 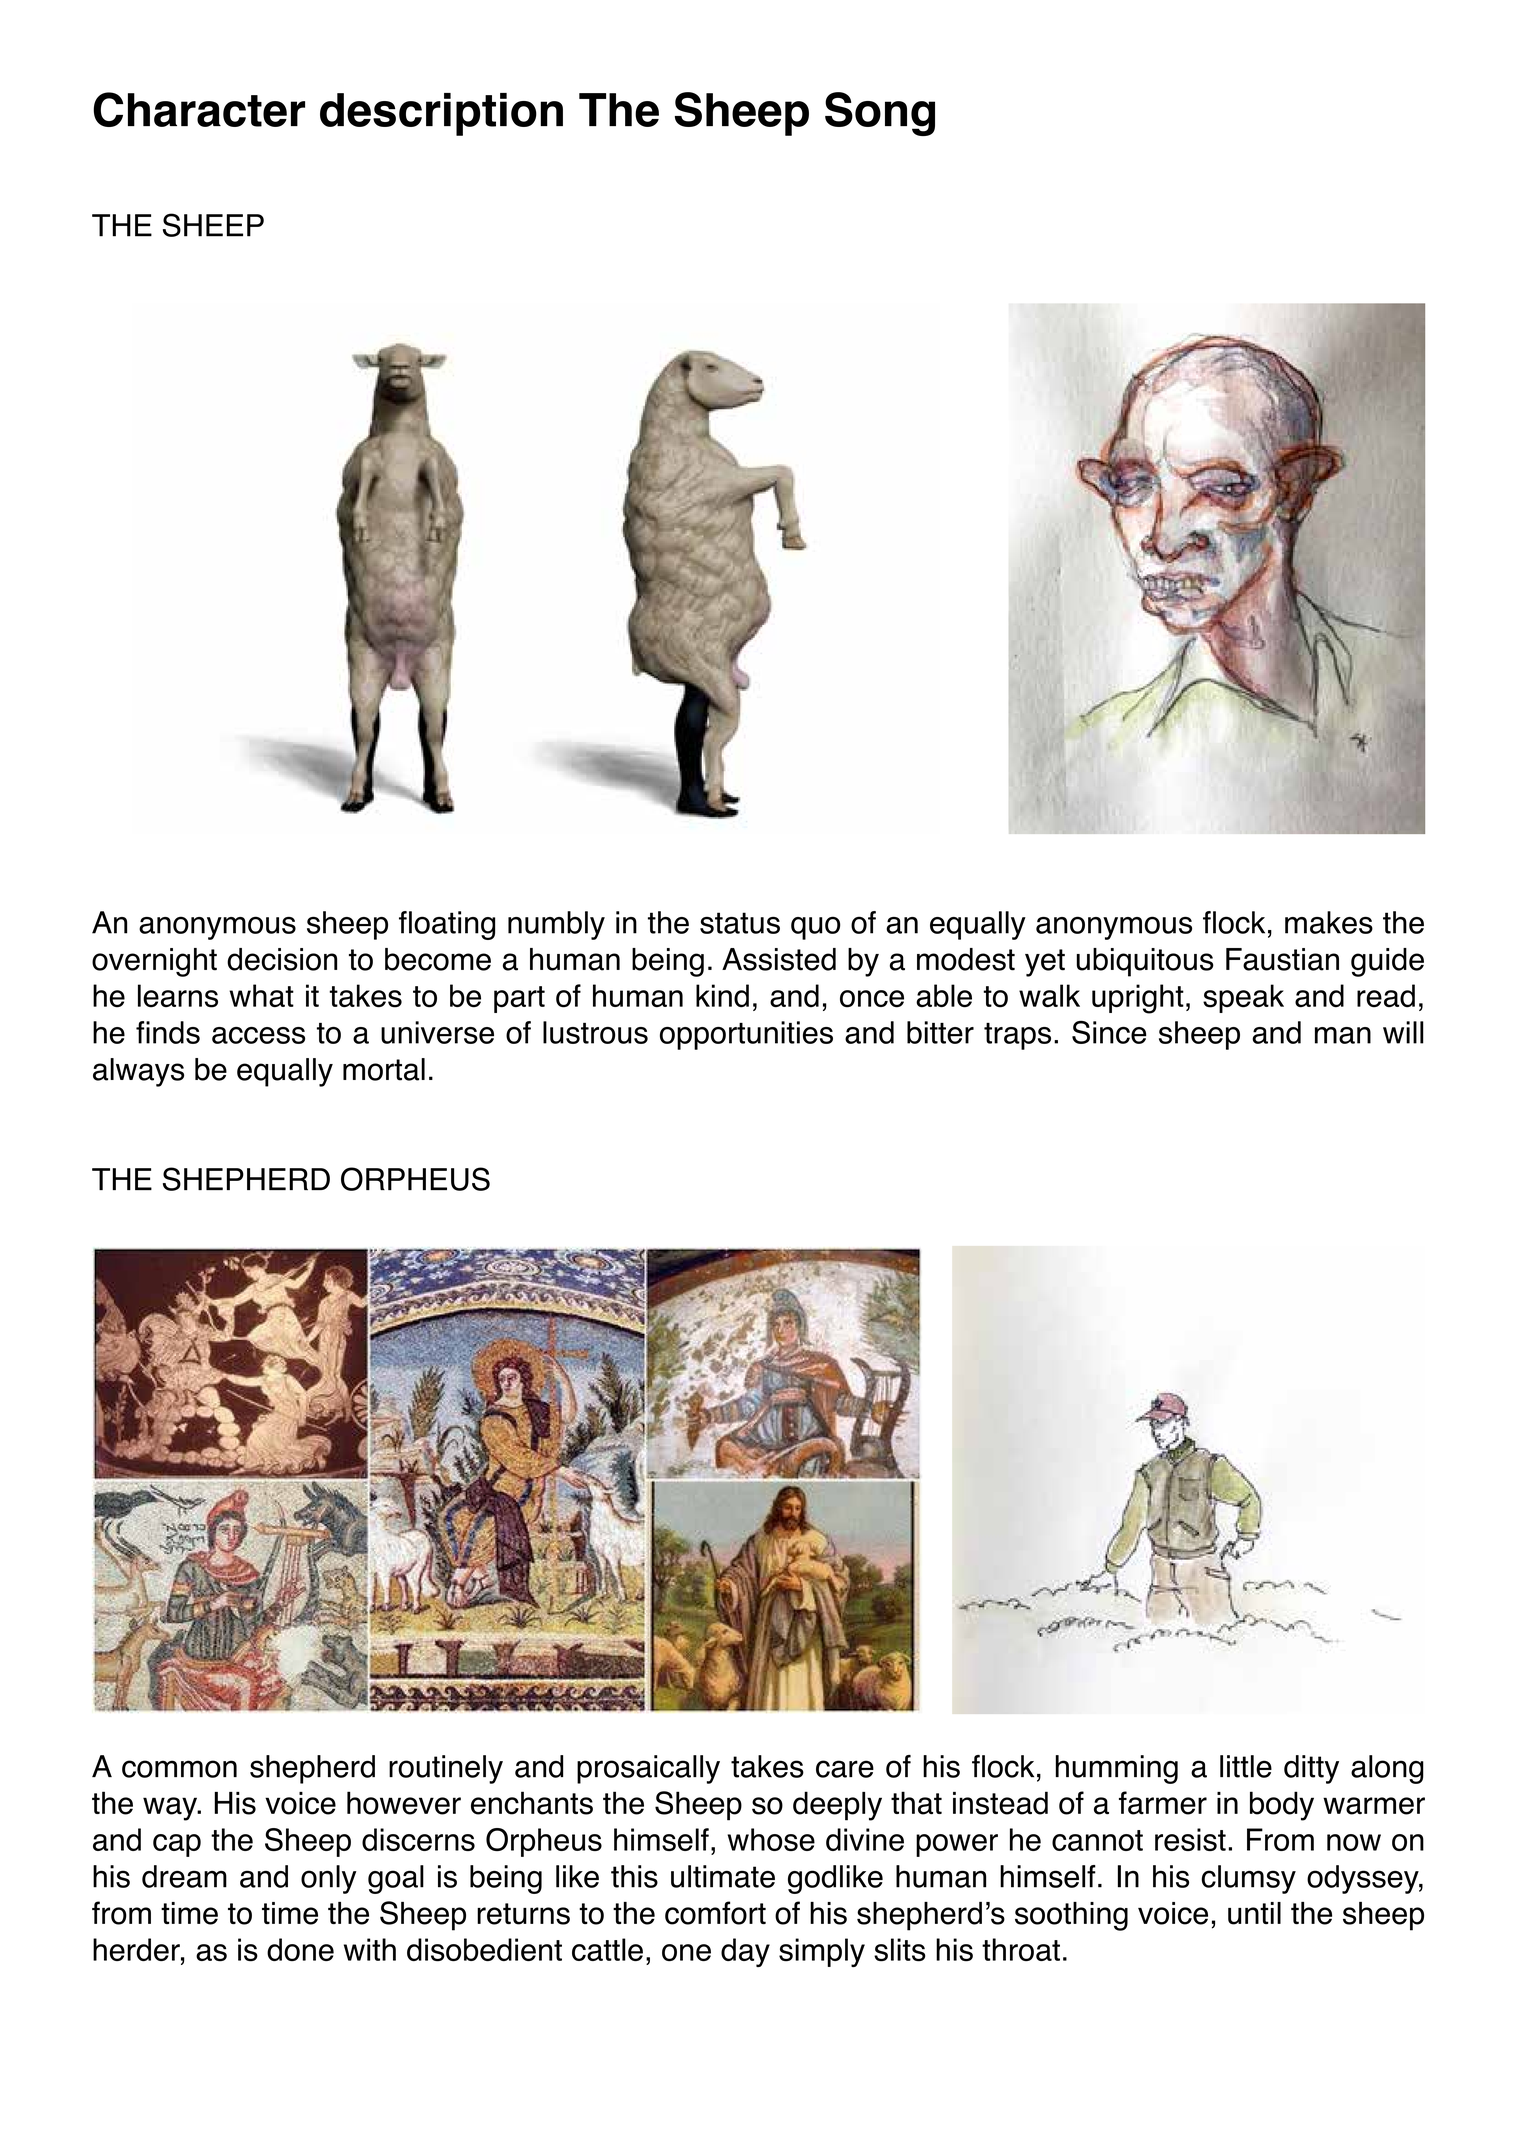 I want to click on mortal, so click(x=384, y=1069).
